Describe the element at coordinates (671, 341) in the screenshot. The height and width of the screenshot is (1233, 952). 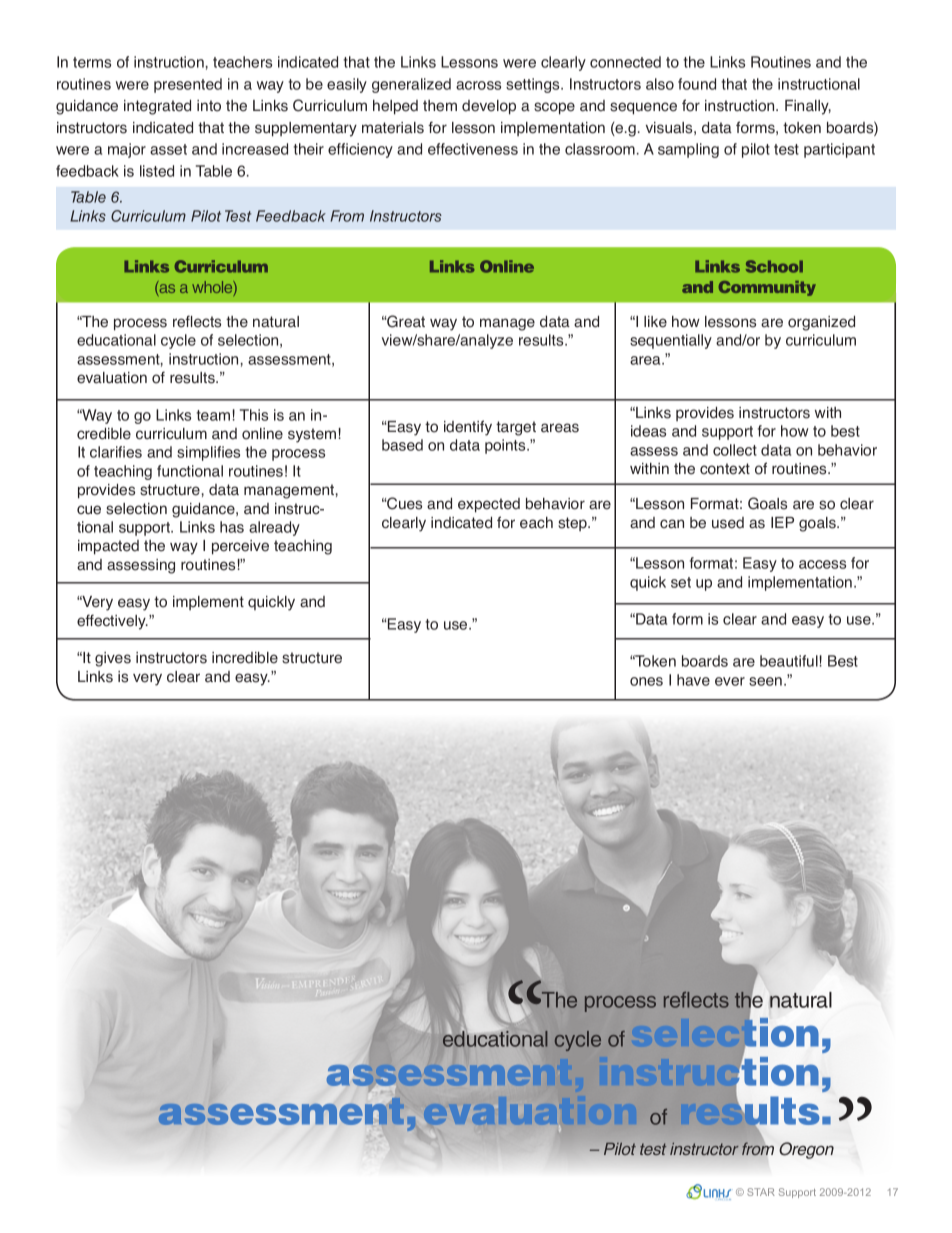
I see `sequentially` at that location.
